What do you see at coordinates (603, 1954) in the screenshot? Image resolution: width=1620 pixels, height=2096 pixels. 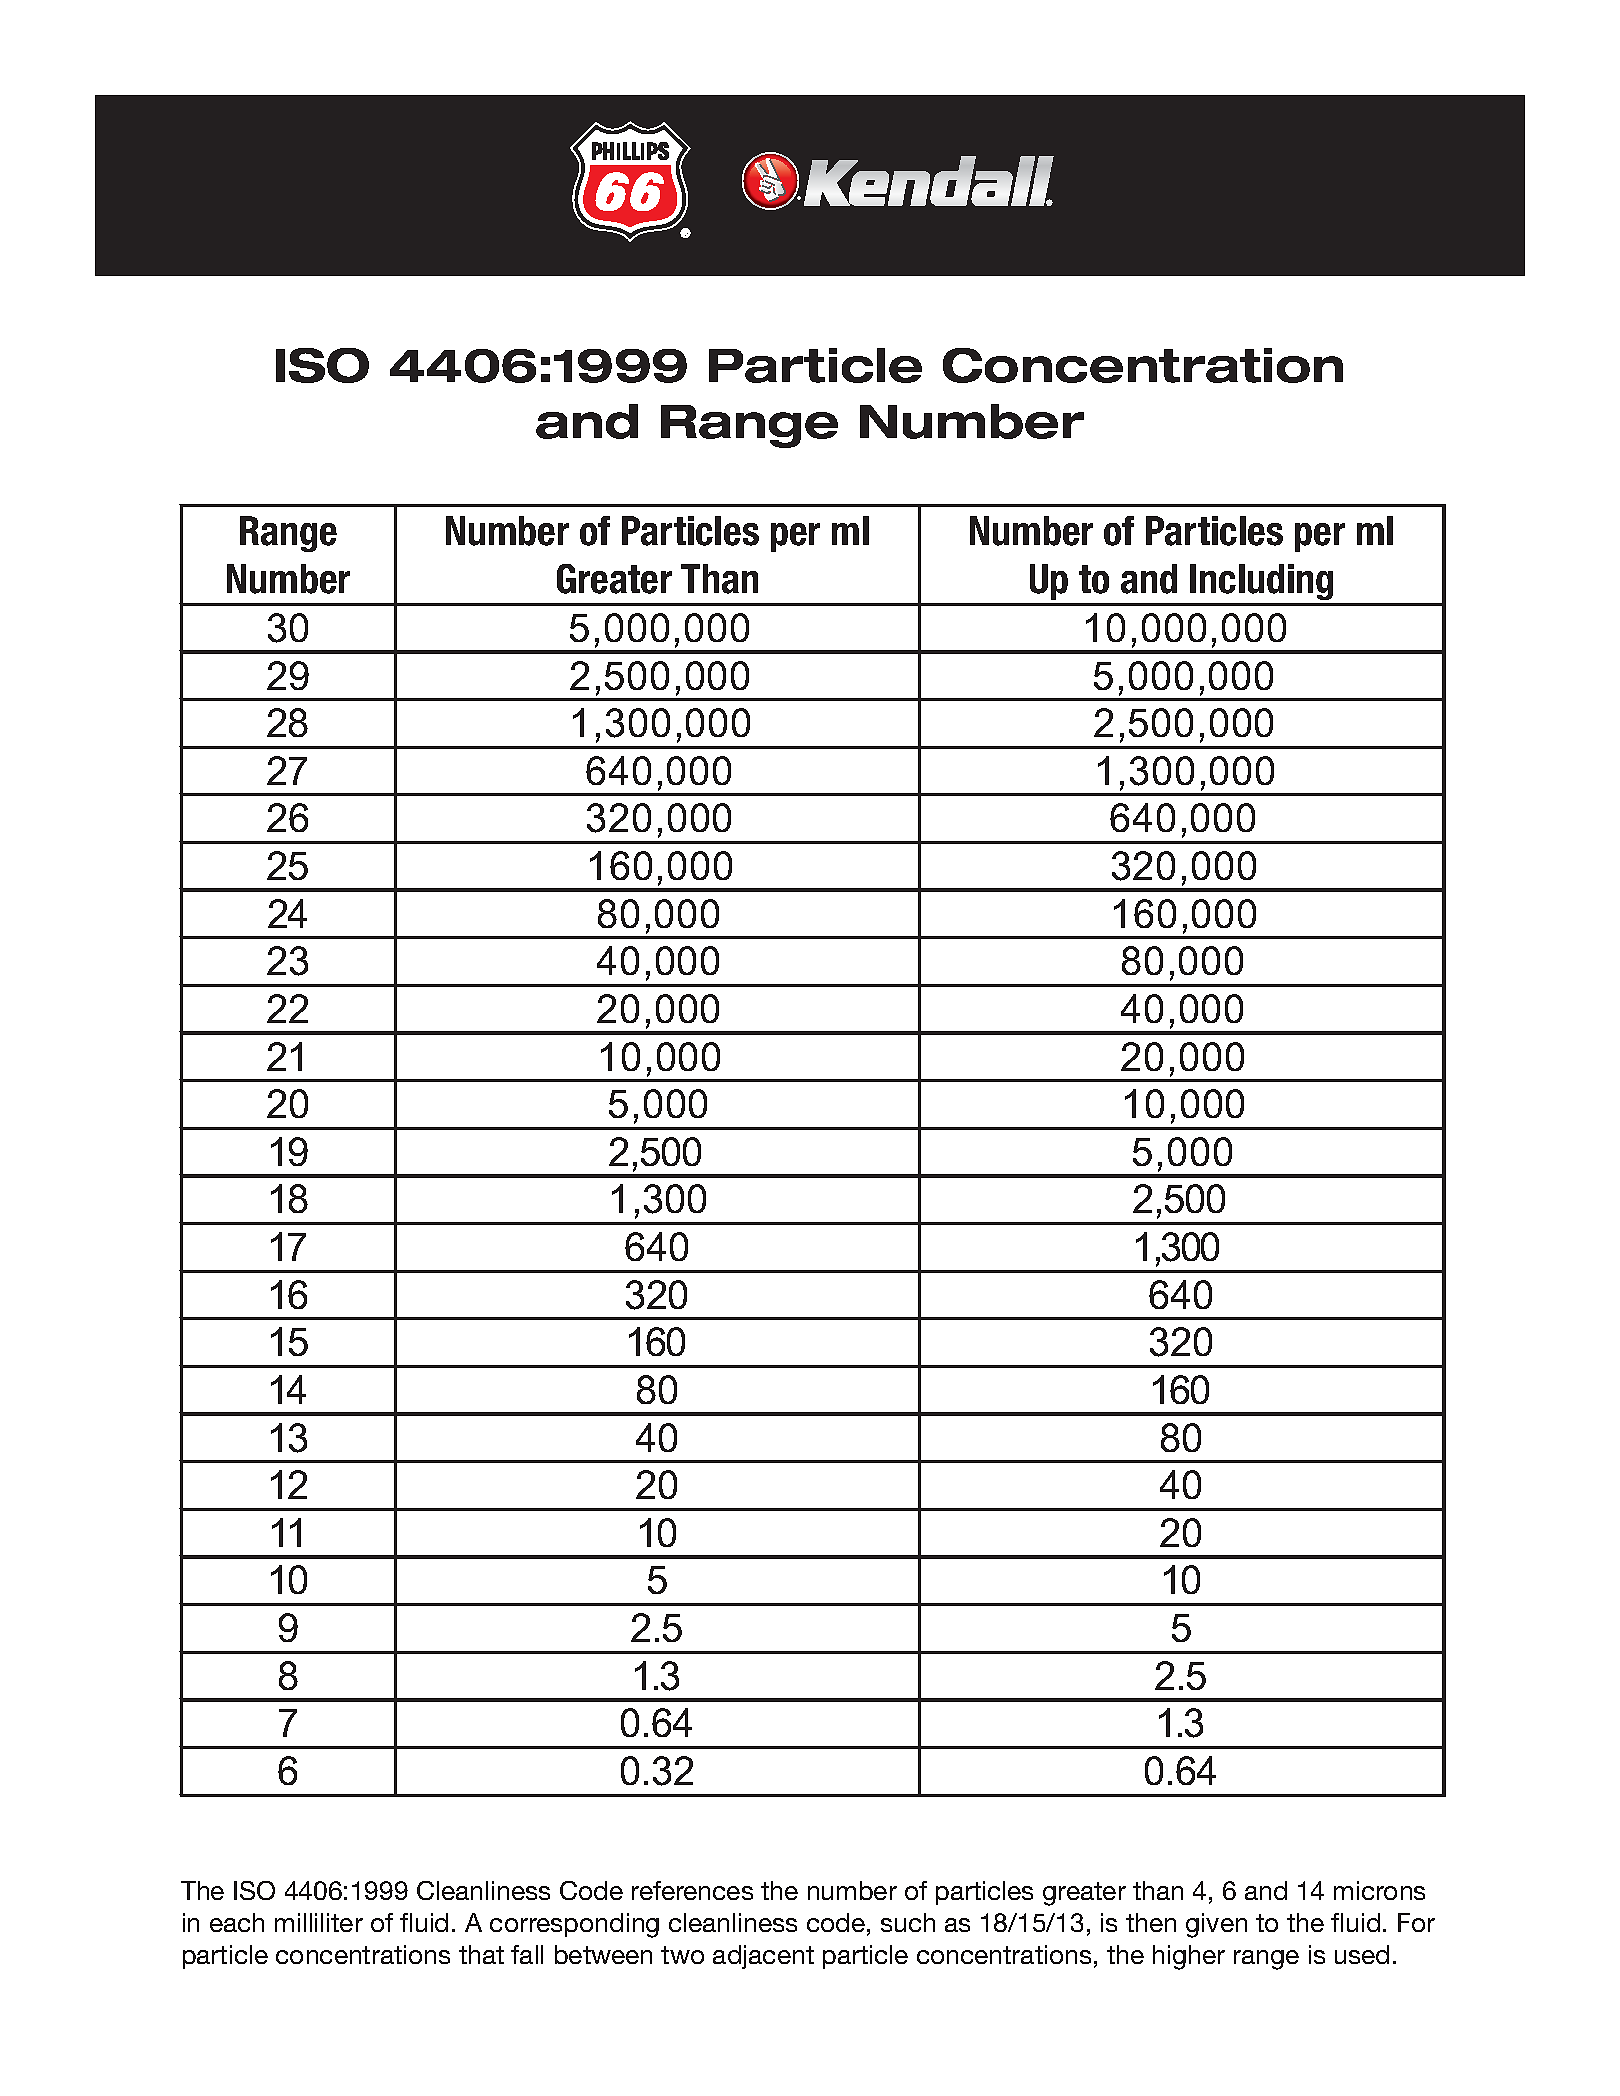 I see `between` at bounding box center [603, 1954].
